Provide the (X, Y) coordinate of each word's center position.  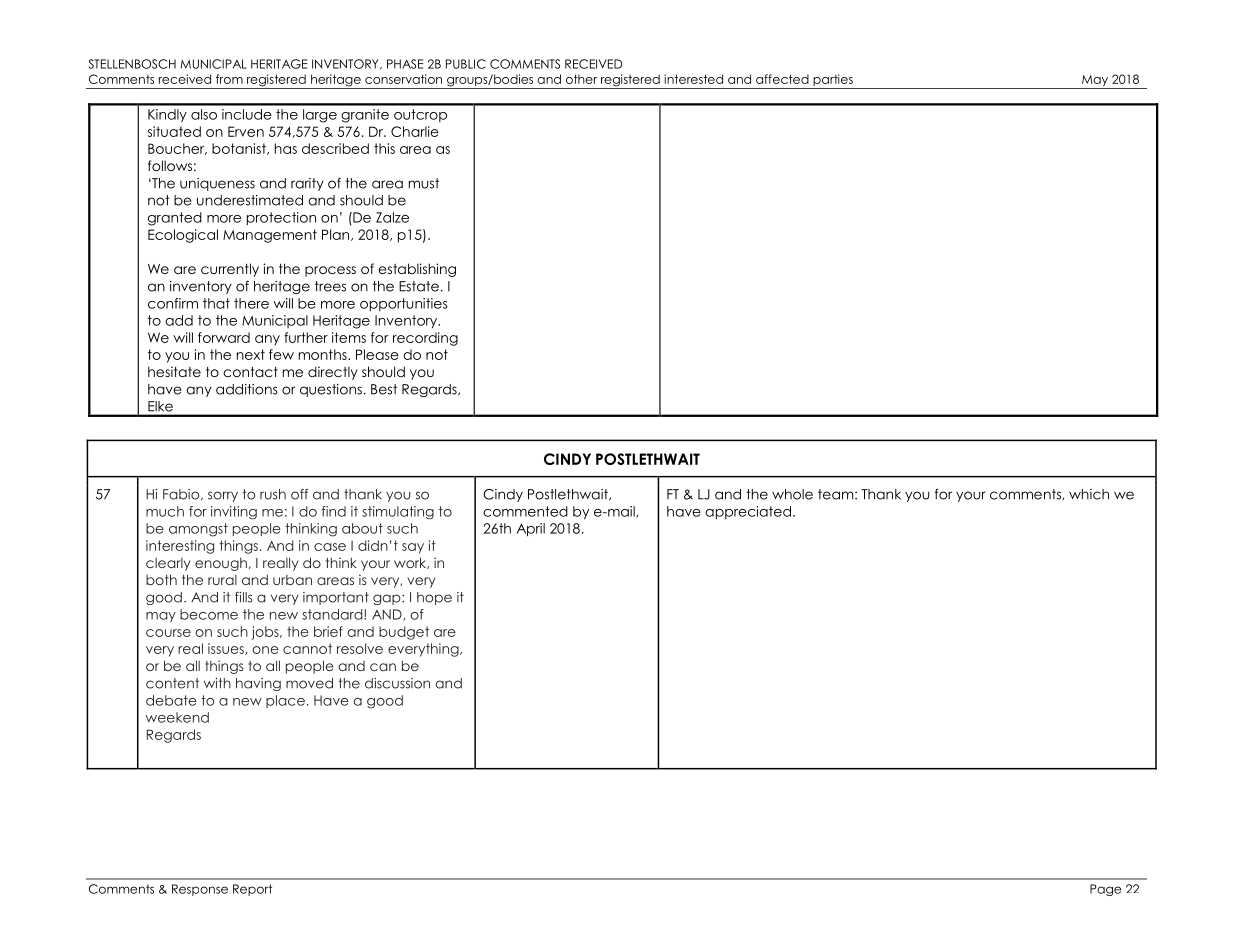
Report (252, 890)
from (229, 79)
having (258, 684)
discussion (397, 683)
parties (833, 81)
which (1089, 494)
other (581, 79)
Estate (419, 286)
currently (230, 270)
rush (273, 494)
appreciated (748, 512)
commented (525, 511)
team (837, 494)
